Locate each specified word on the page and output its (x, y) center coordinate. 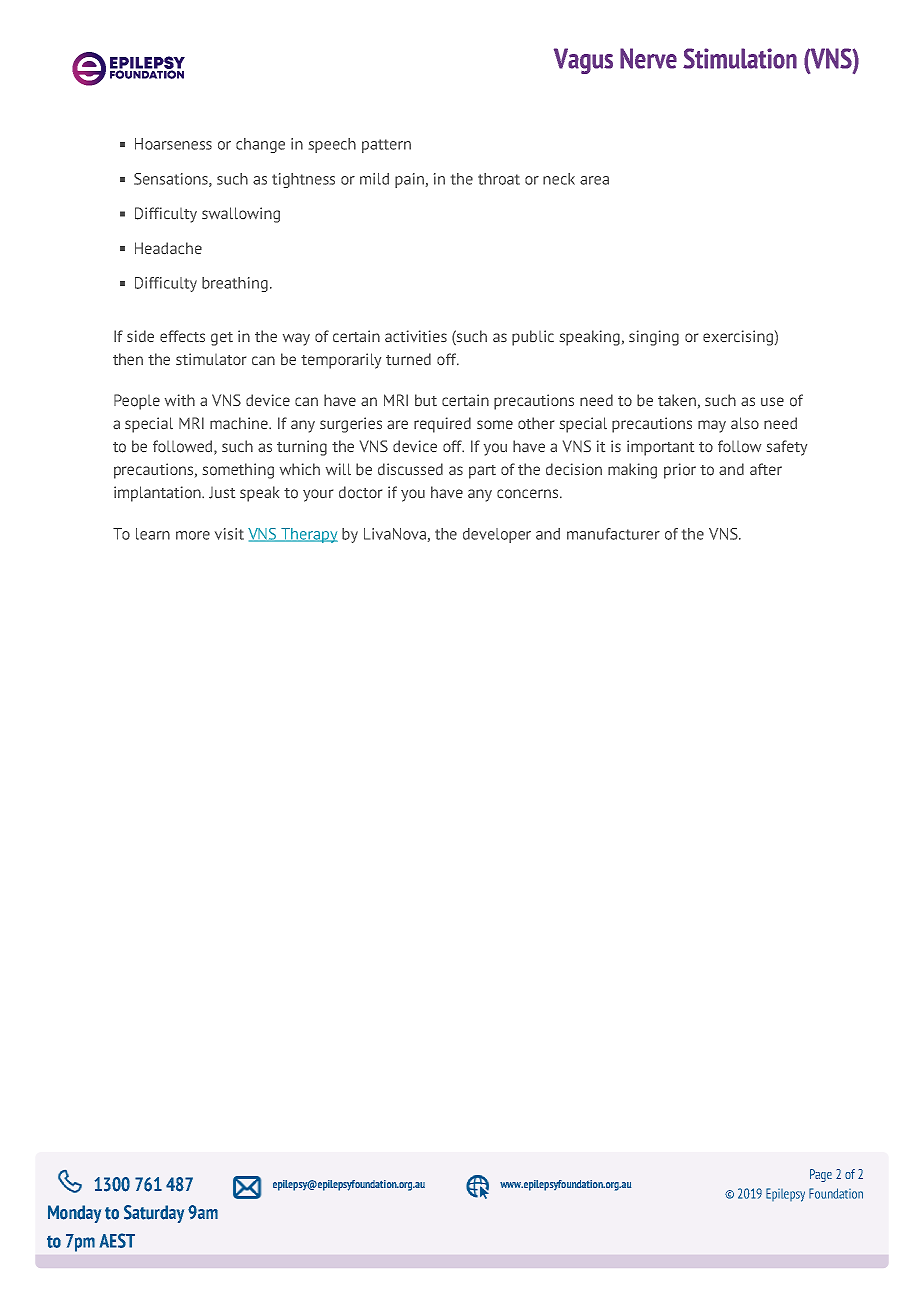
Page (821, 1175)
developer (497, 535)
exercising (738, 338)
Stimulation (740, 58)
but (426, 400)
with (180, 400)
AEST (117, 1240)
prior (680, 471)
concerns (529, 494)
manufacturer (613, 534)
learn (153, 534)
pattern (386, 146)
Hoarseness (173, 144)
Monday (74, 1214)
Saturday (154, 1214)
